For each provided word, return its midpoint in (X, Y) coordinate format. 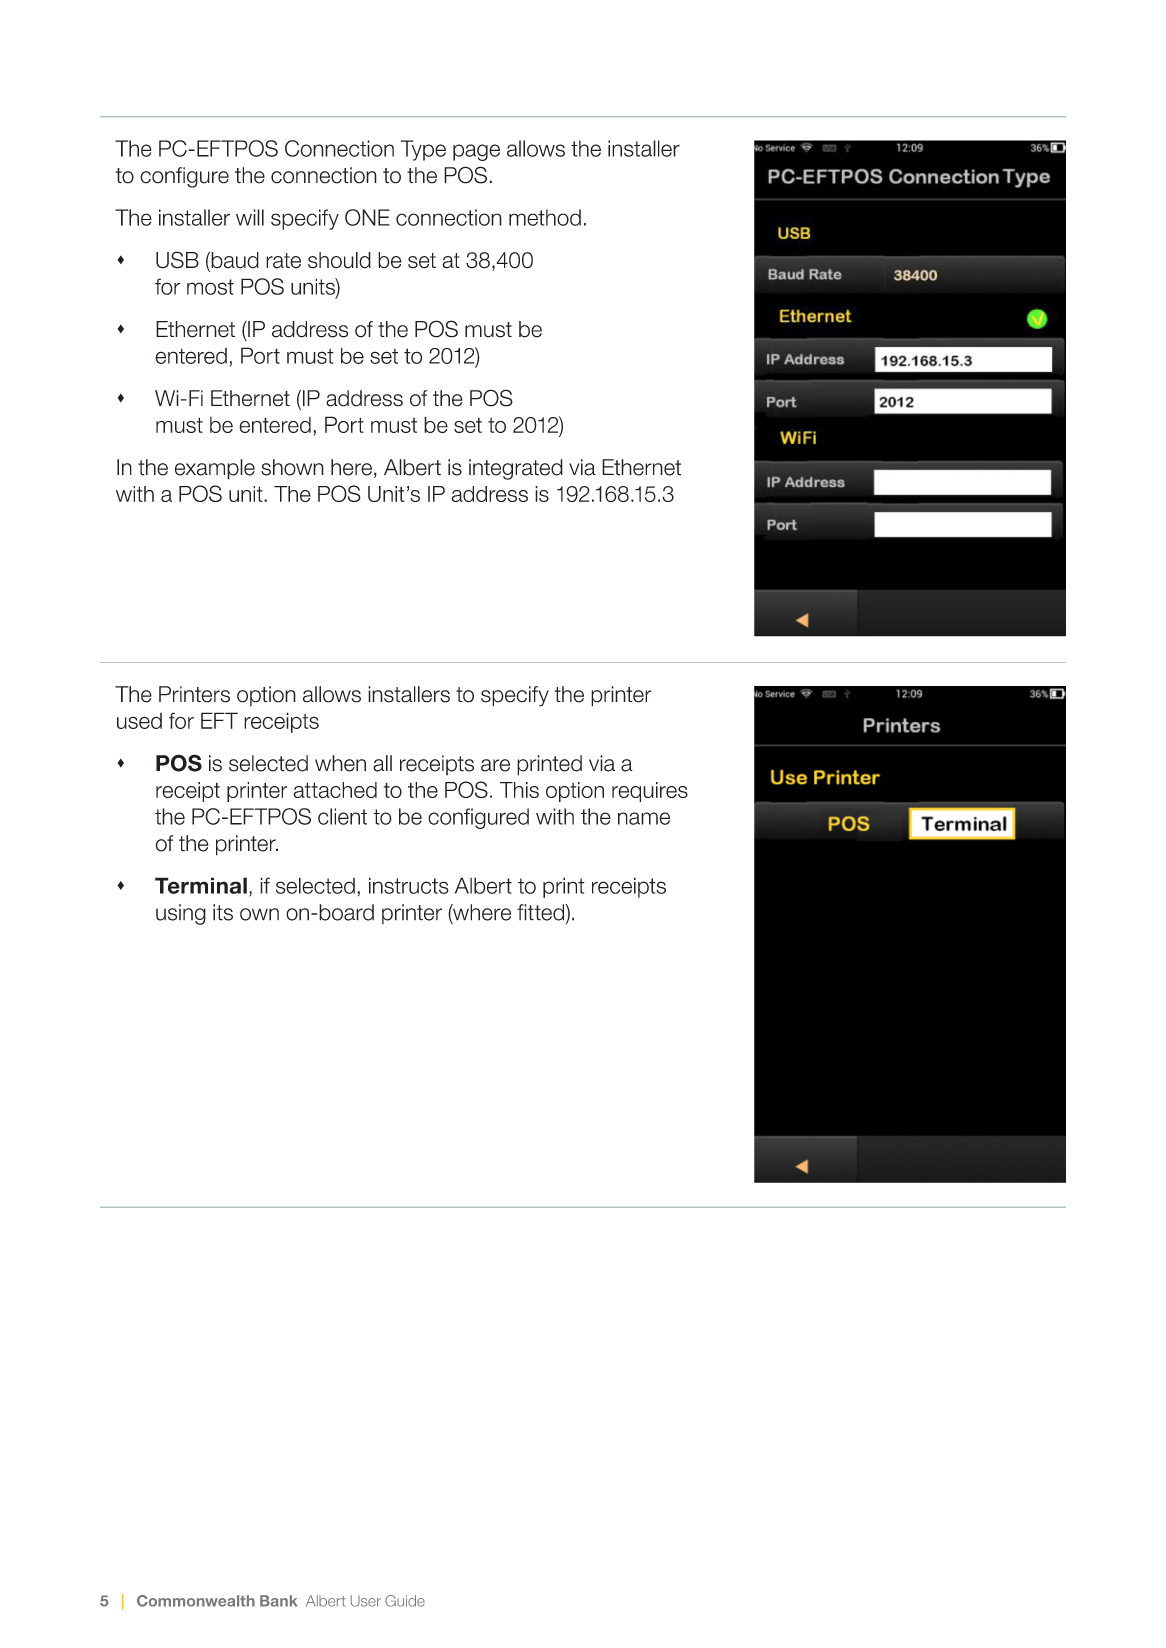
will (250, 217)
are (495, 765)
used (139, 721)
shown (292, 467)
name (644, 818)
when (340, 763)
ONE (367, 217)
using (181, 914)
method (545, 217)
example (215, 469)
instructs (409, 885)
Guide (405, 1601)
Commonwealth (196, 1601)
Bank (279, 1601)
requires (650, 792)
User (366, 1601)
